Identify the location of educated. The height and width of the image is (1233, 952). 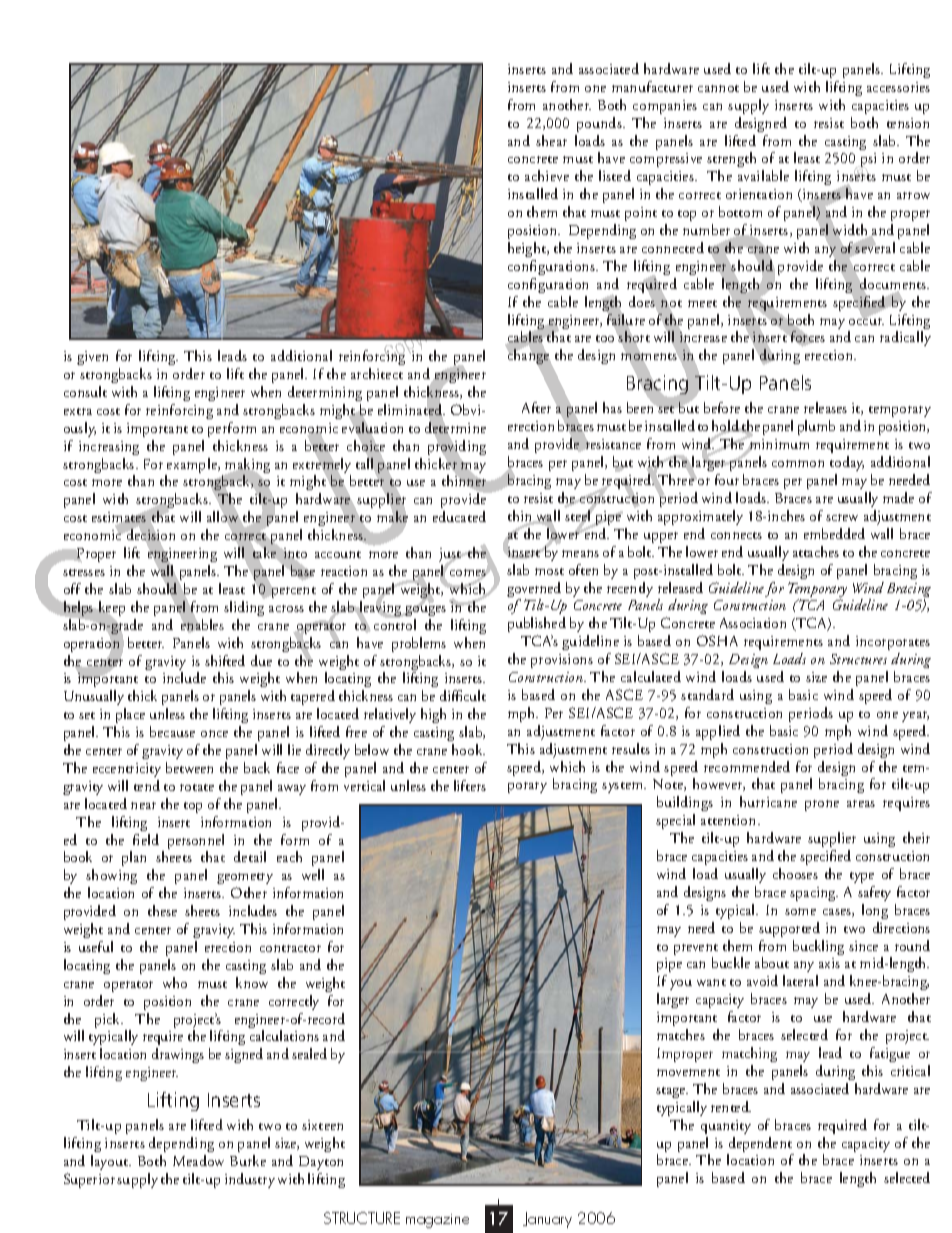
(459, 516).
